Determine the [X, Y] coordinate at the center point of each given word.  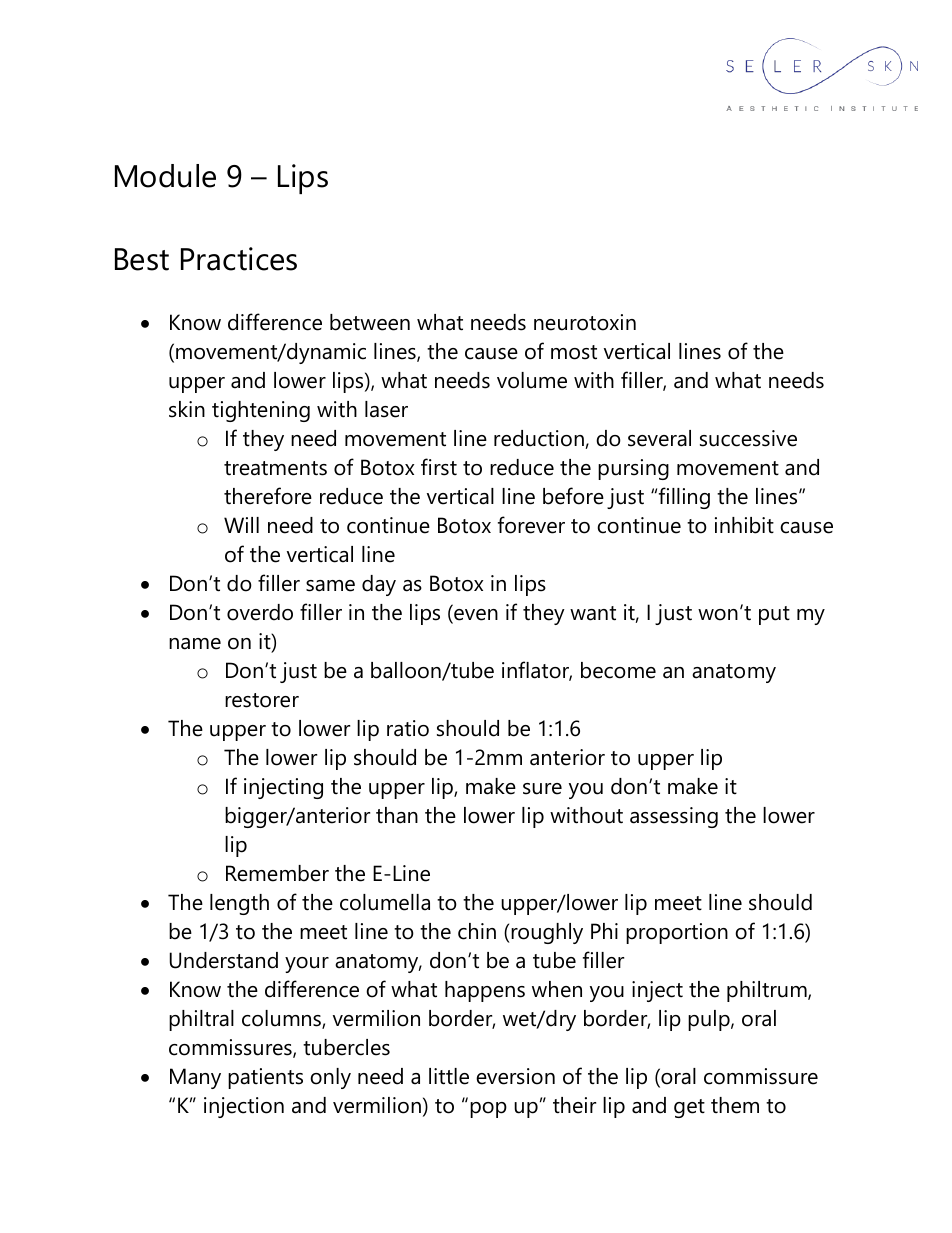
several [659, 438]
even [475, 616]
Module [165, 176]
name [195, 644]
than [397, 815]
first [439, 467]
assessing [674, 817]
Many [195, 1078]
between [370, 322]
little [449, 1076]
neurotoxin [585, 322]
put [774, 615]
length [239, 904]
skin [187, 409]
